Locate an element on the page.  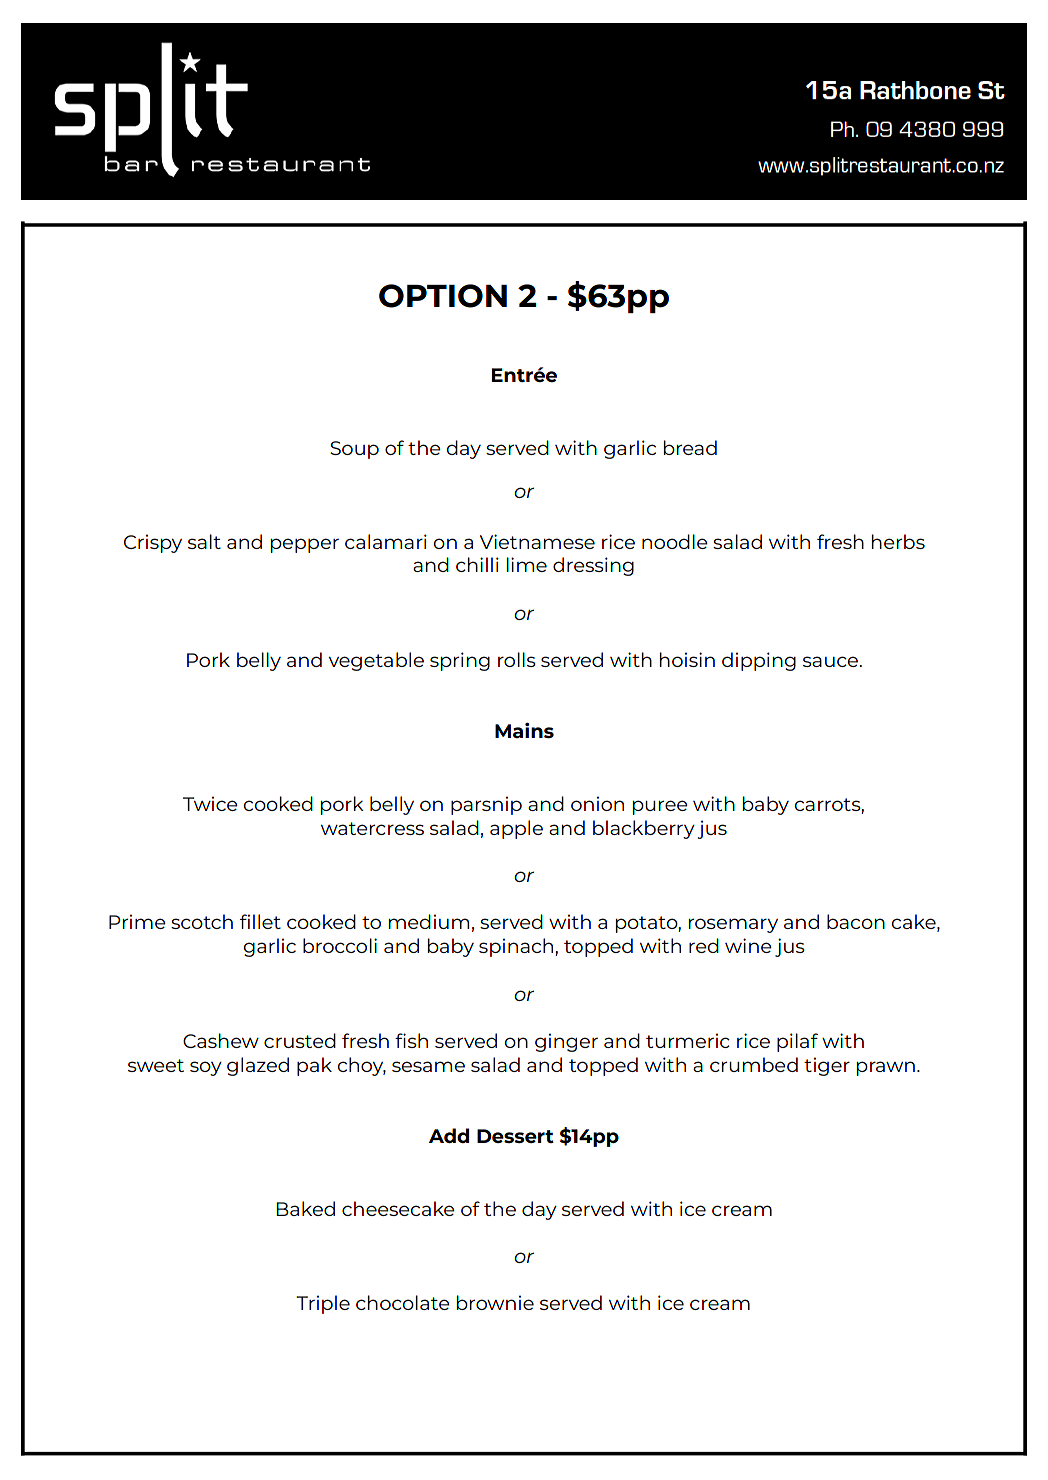
salt is located at coordinates (204, 541).
